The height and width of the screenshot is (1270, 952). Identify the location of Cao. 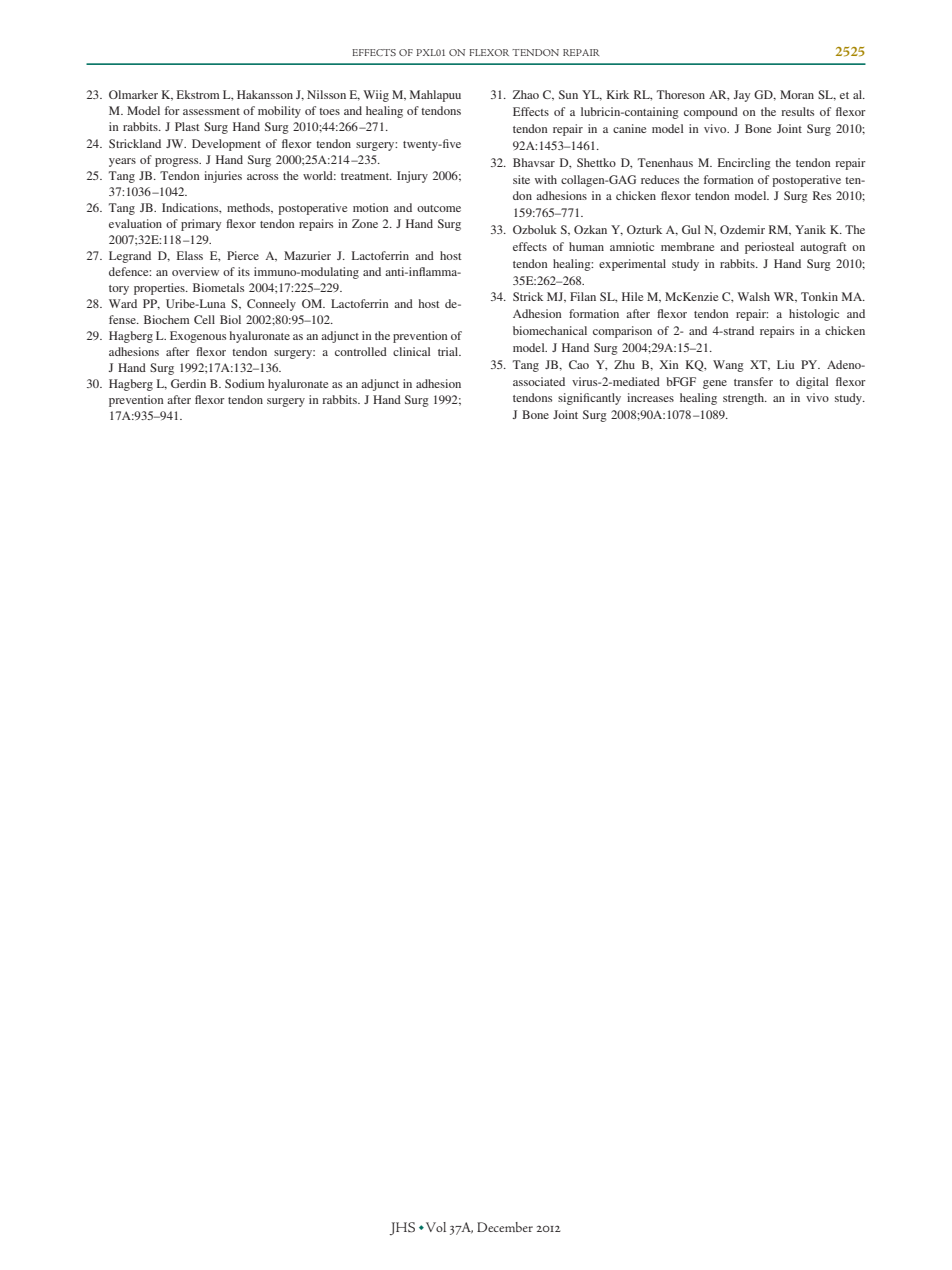
(579, 364).
